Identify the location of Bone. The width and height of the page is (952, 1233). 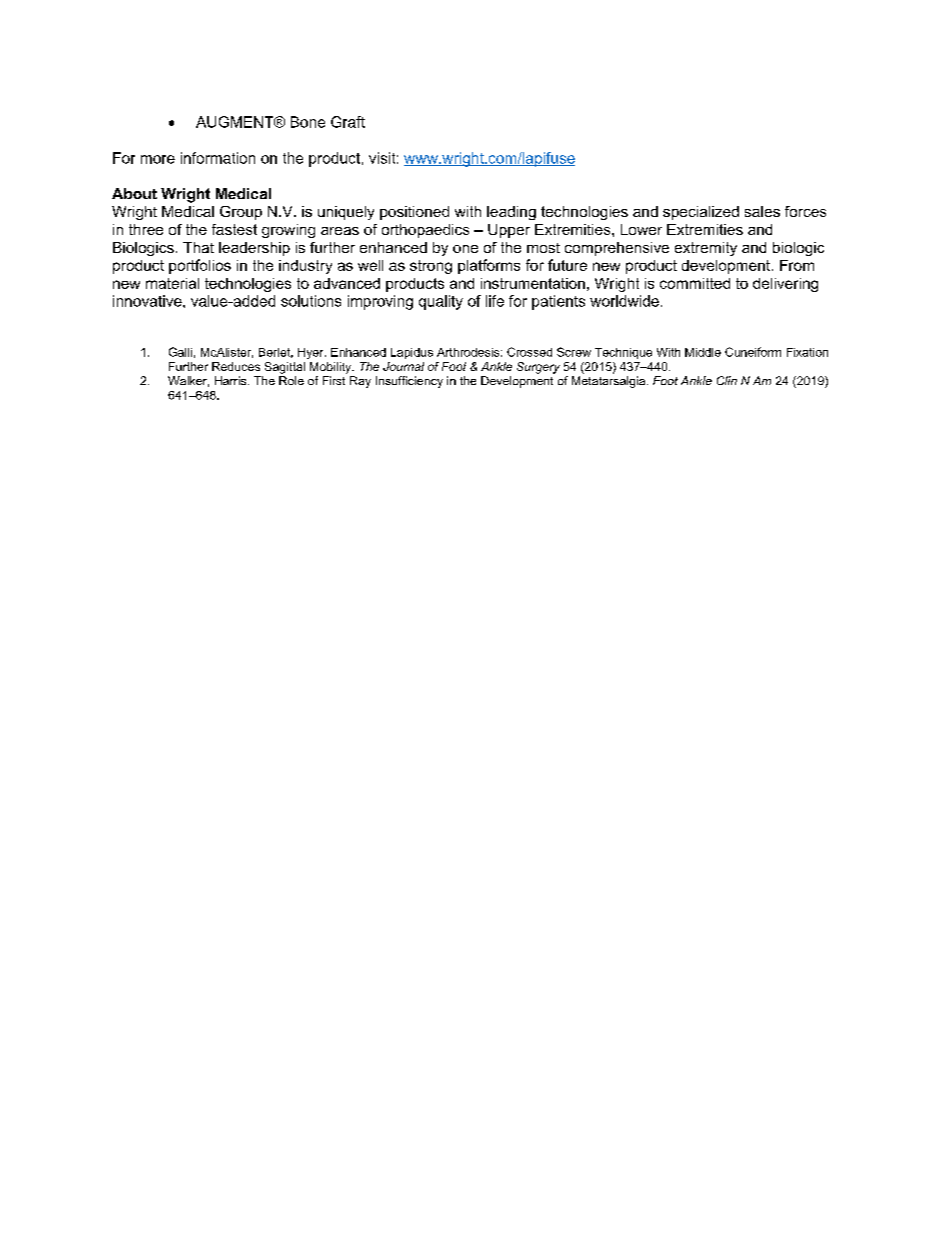
(308, 122).
